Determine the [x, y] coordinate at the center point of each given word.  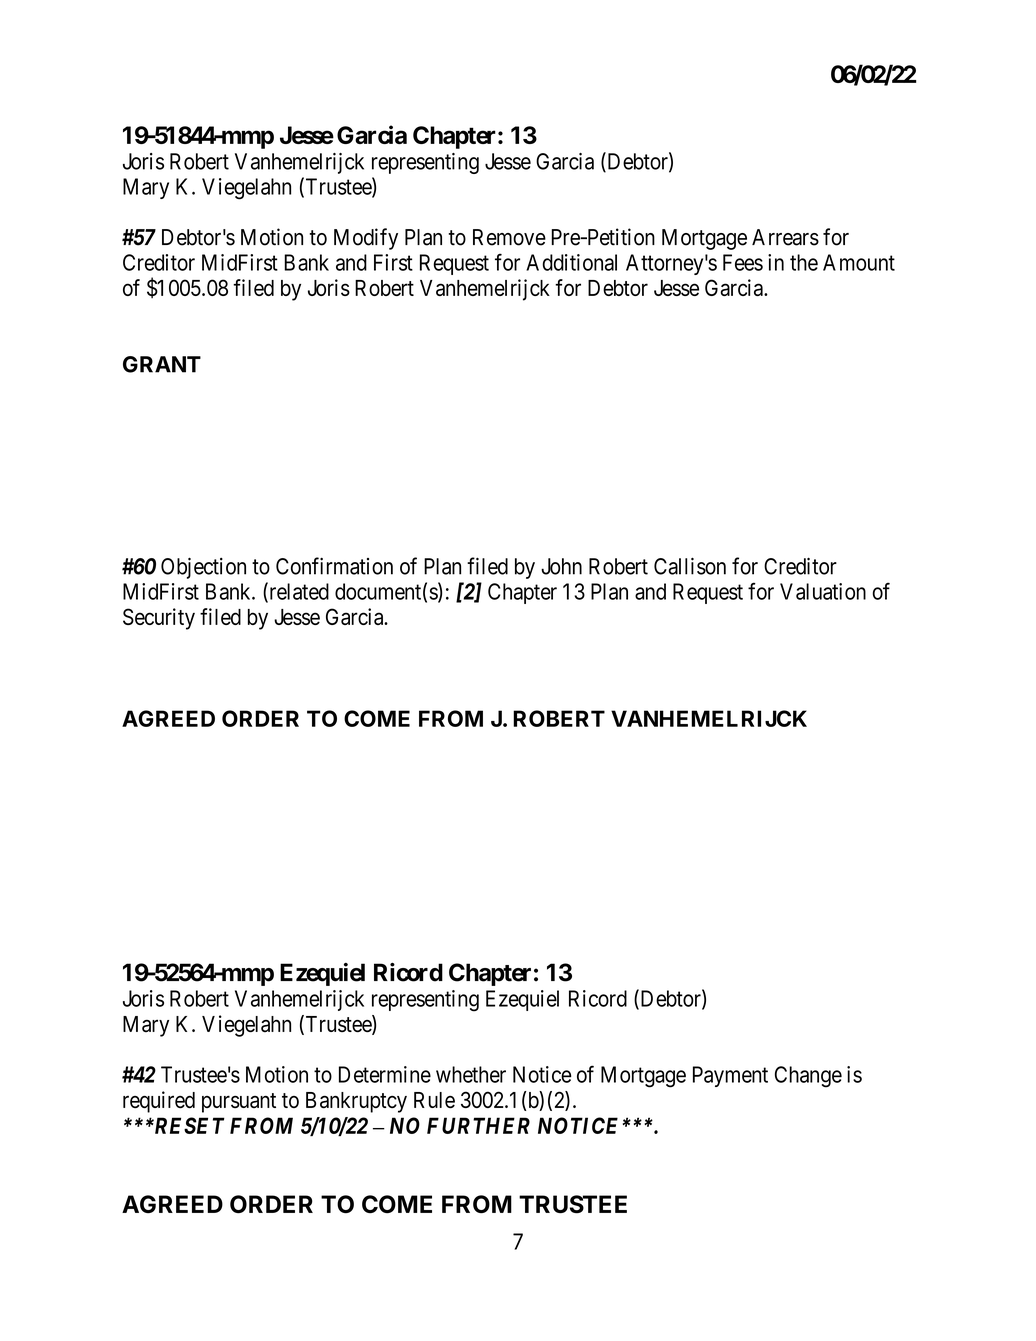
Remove [509, 237]
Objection [203, 568]
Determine [385, 1074]
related [298, 592]
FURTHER [478, 1125]
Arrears [785, 237]
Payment [730, 1076]
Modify [366, 239]
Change [808, 1077]
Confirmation [334, 566]
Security [159, 619]
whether [471, 1074]
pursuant [239, 1103]
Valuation [823, 591]
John [561, 566]
